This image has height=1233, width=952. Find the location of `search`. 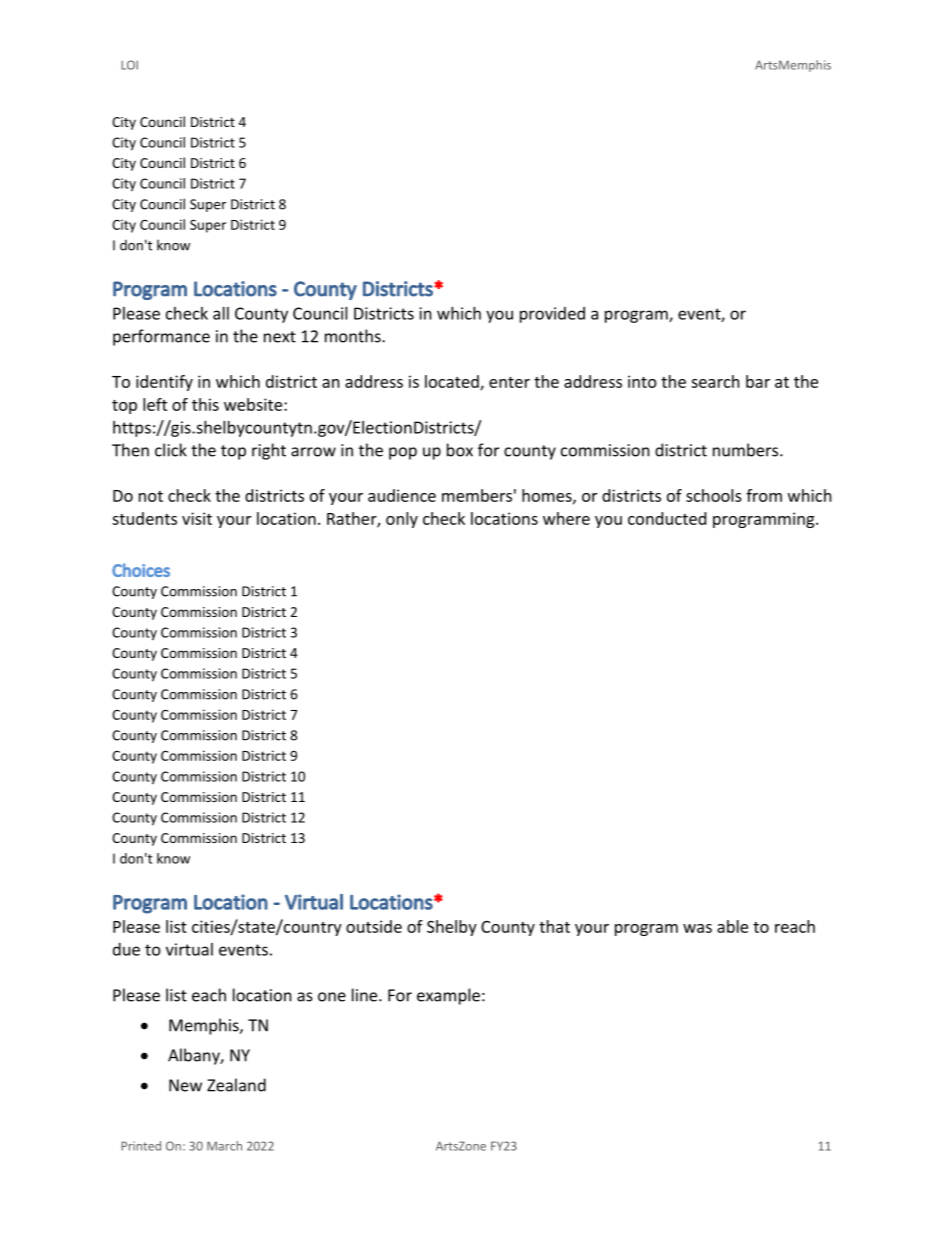

search is located at coordinates (715, 381).
